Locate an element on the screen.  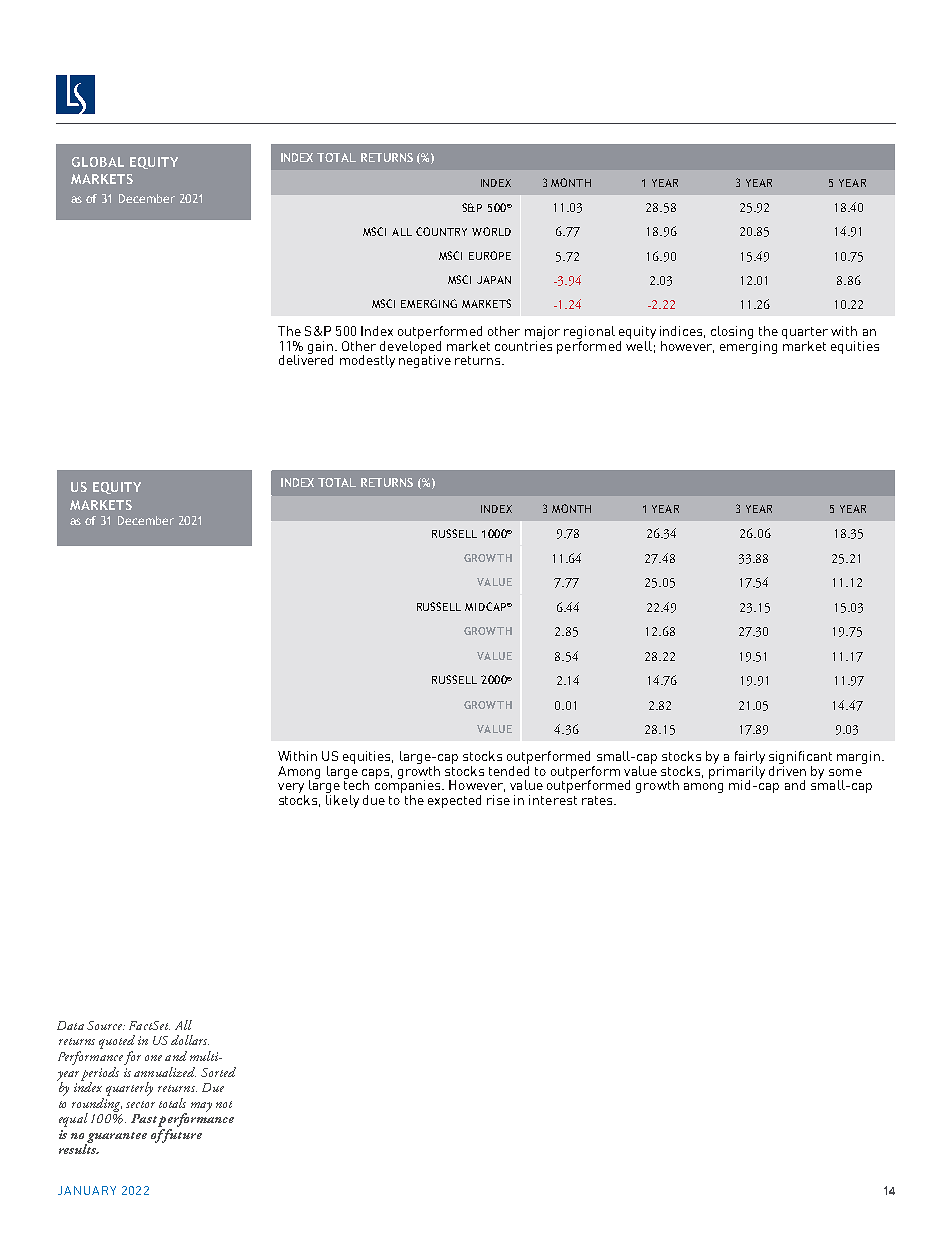
very is located at coordinates (291, 789).
